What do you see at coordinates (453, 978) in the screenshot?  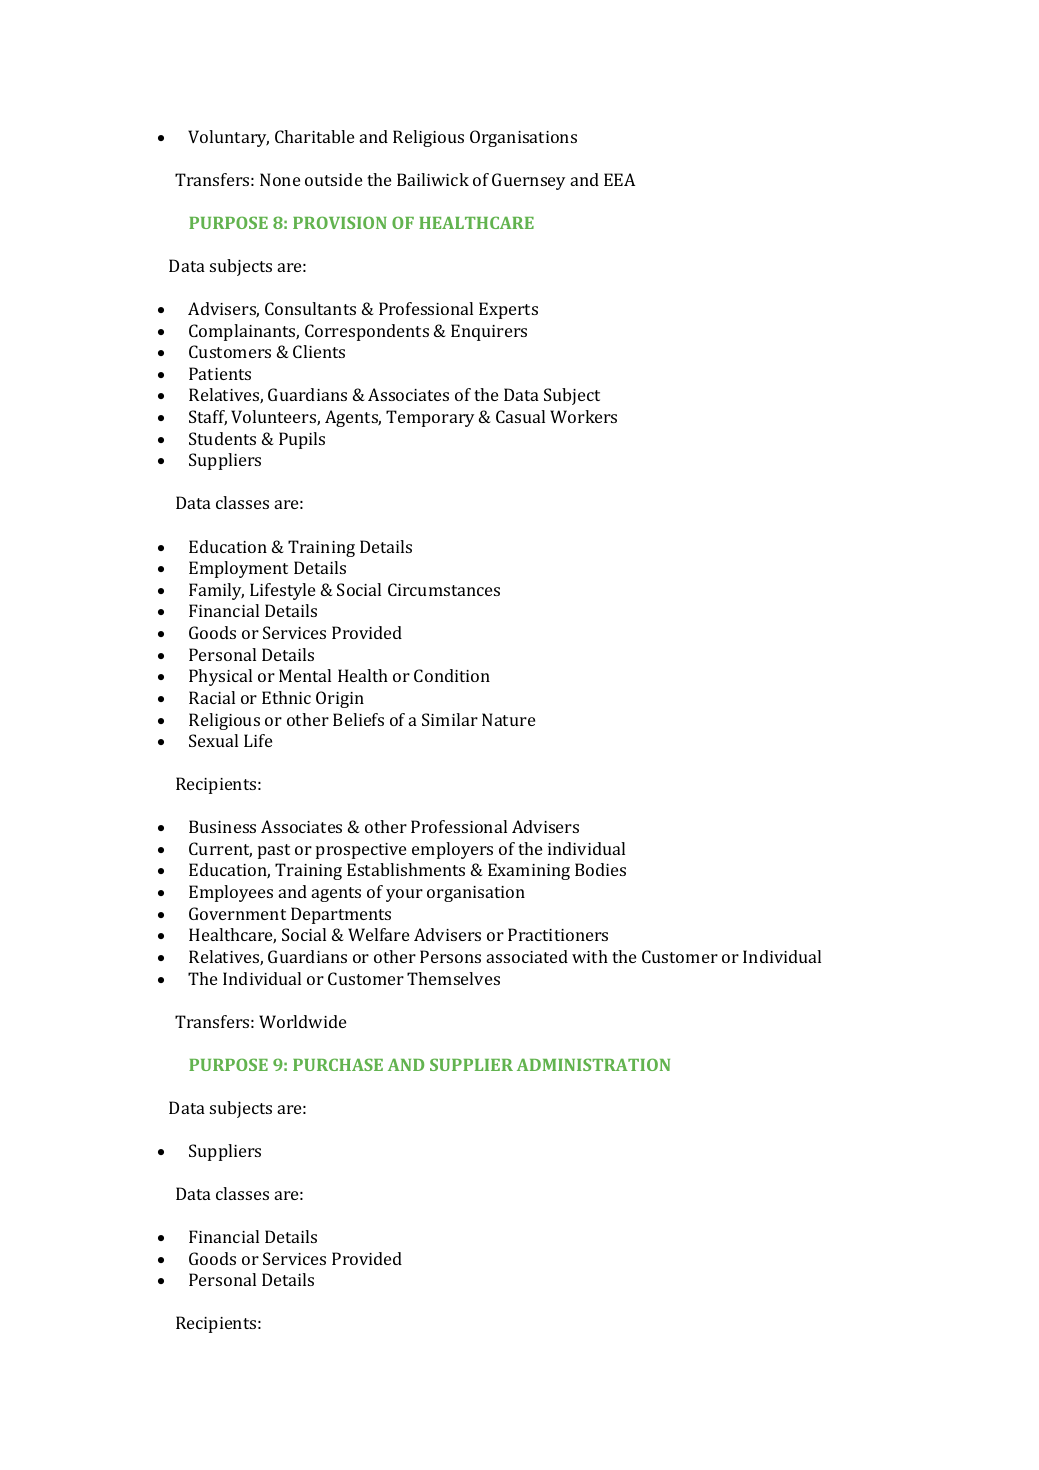 I see `Themselves` at bounding box center [453, 978].
